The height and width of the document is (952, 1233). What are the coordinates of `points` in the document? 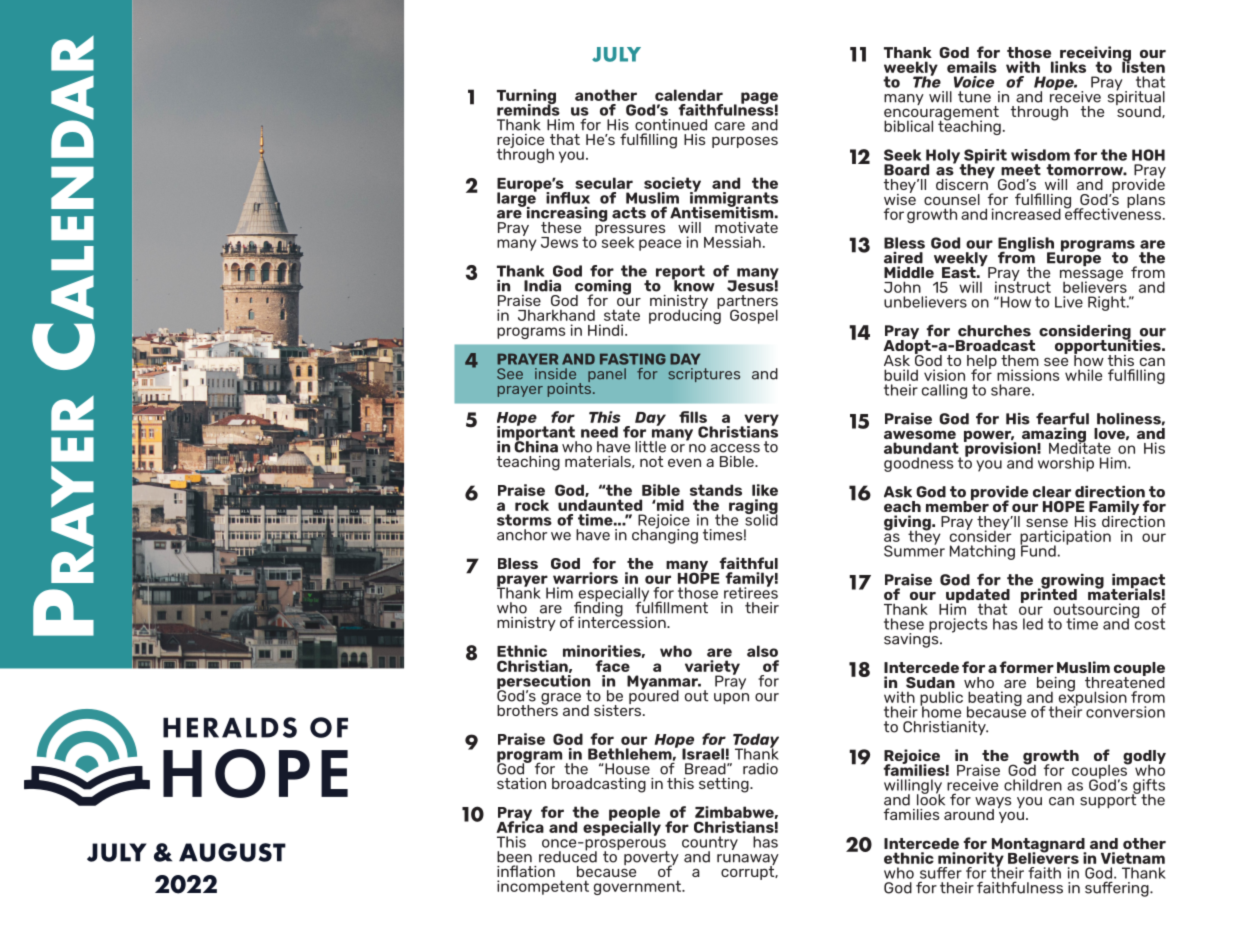 It's located at (571, 388).
